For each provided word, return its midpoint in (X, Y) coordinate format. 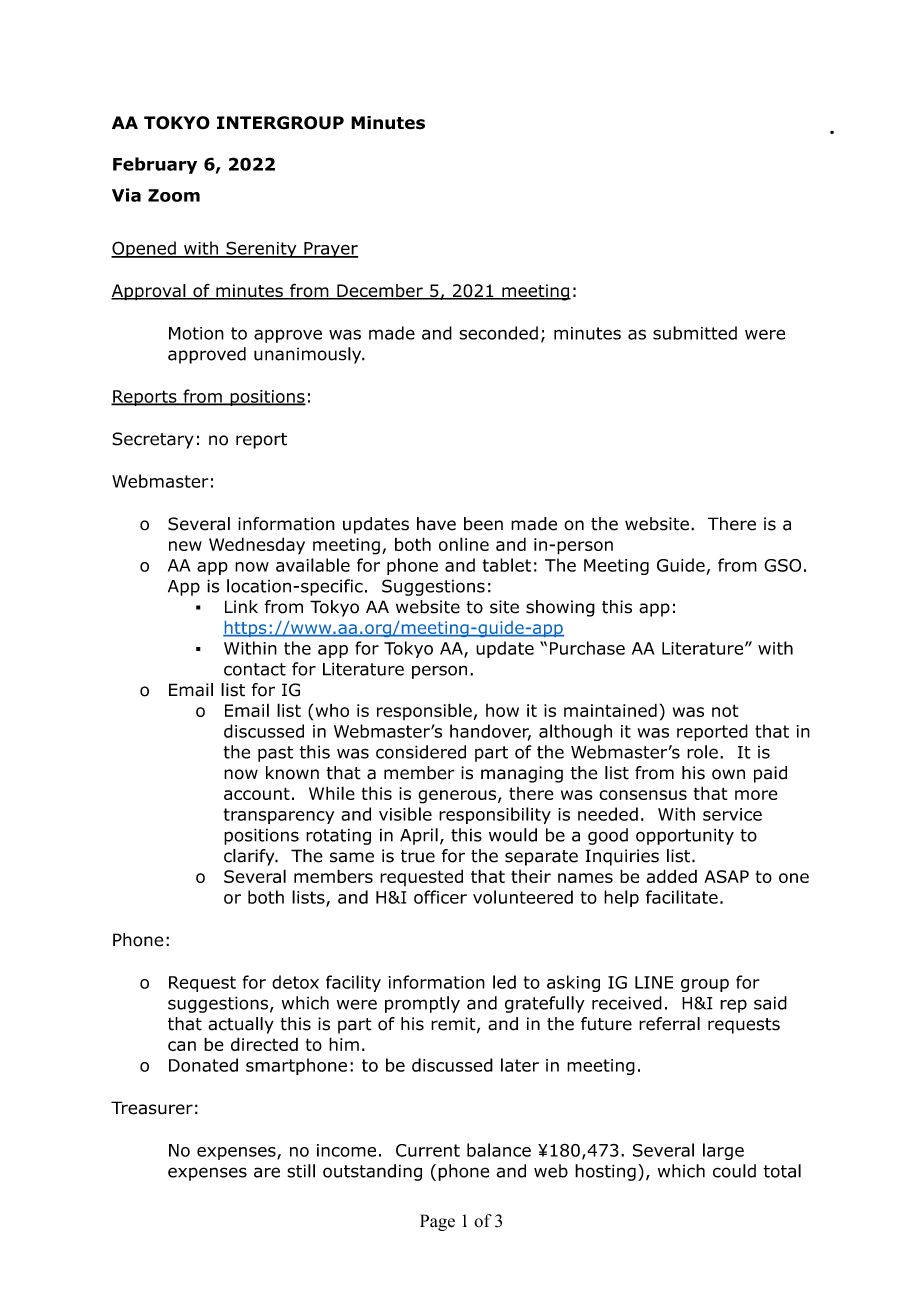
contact (255, 669)
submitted (695, 333)
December (380, 292)
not (725, 710)
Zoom (174, 195)
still (301, 1171)
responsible (424, 711)
